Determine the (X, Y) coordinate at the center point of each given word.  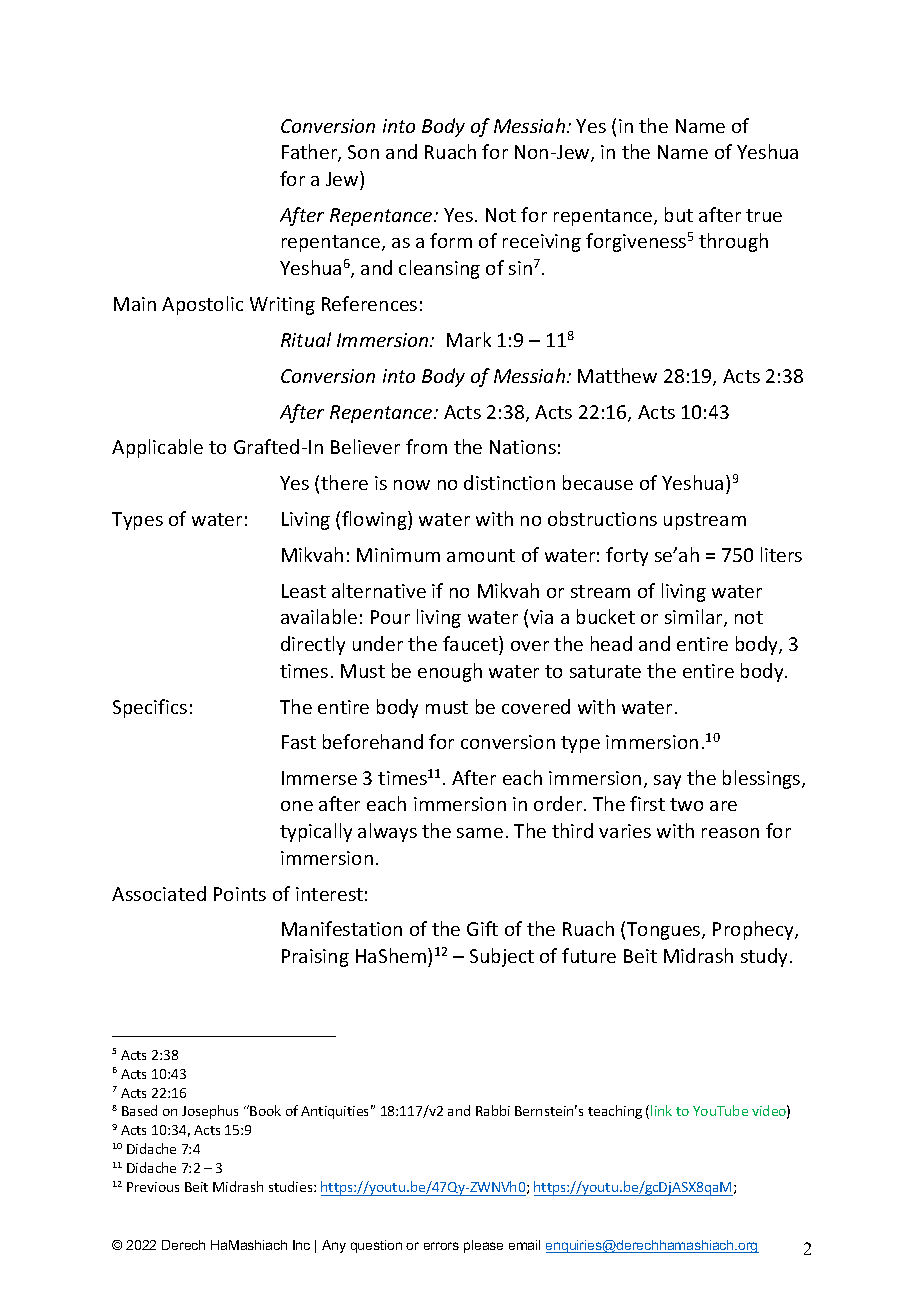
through (733, 242)
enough (450, 672)
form (451, 240)
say (667, 782)
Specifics (150, 708)
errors (441, 1246)
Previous (153, 1187)
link (661, 1110)
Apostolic (202, 305)
